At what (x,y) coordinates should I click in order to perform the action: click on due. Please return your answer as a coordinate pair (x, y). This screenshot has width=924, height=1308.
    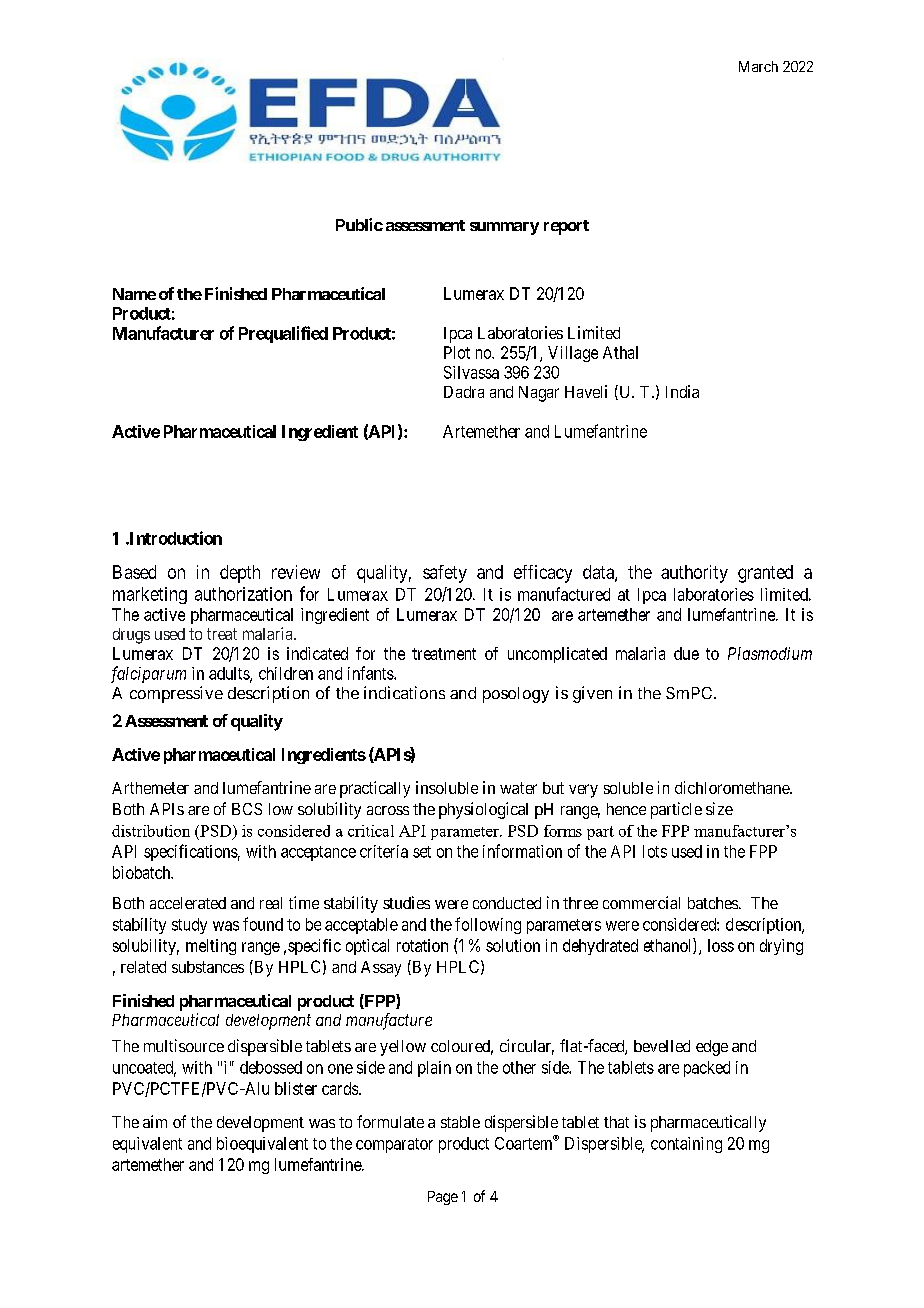
    Looking at the image, I should click on (686, 653).
